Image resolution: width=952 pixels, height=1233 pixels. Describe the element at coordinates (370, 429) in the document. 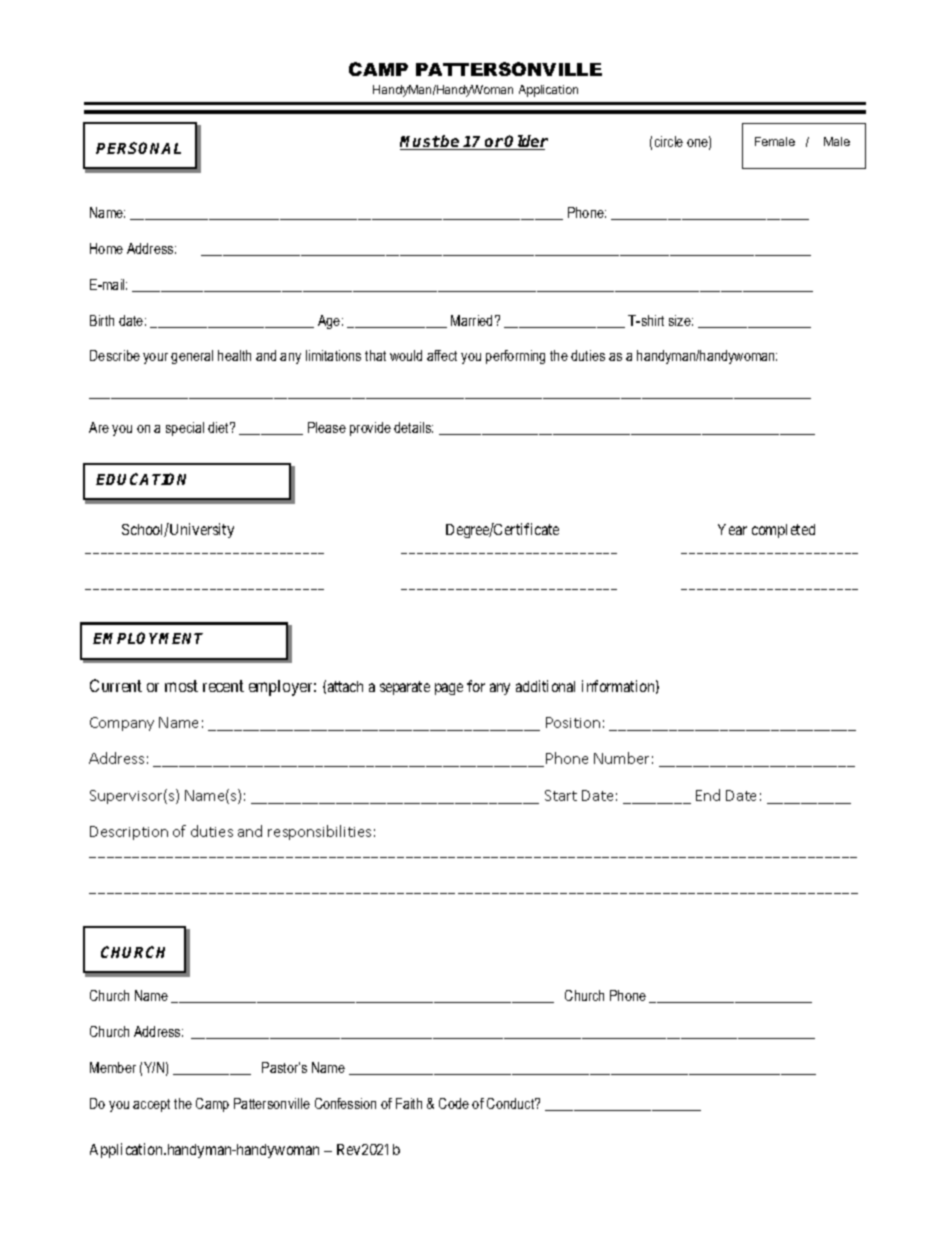

I see `provide` at that location.
